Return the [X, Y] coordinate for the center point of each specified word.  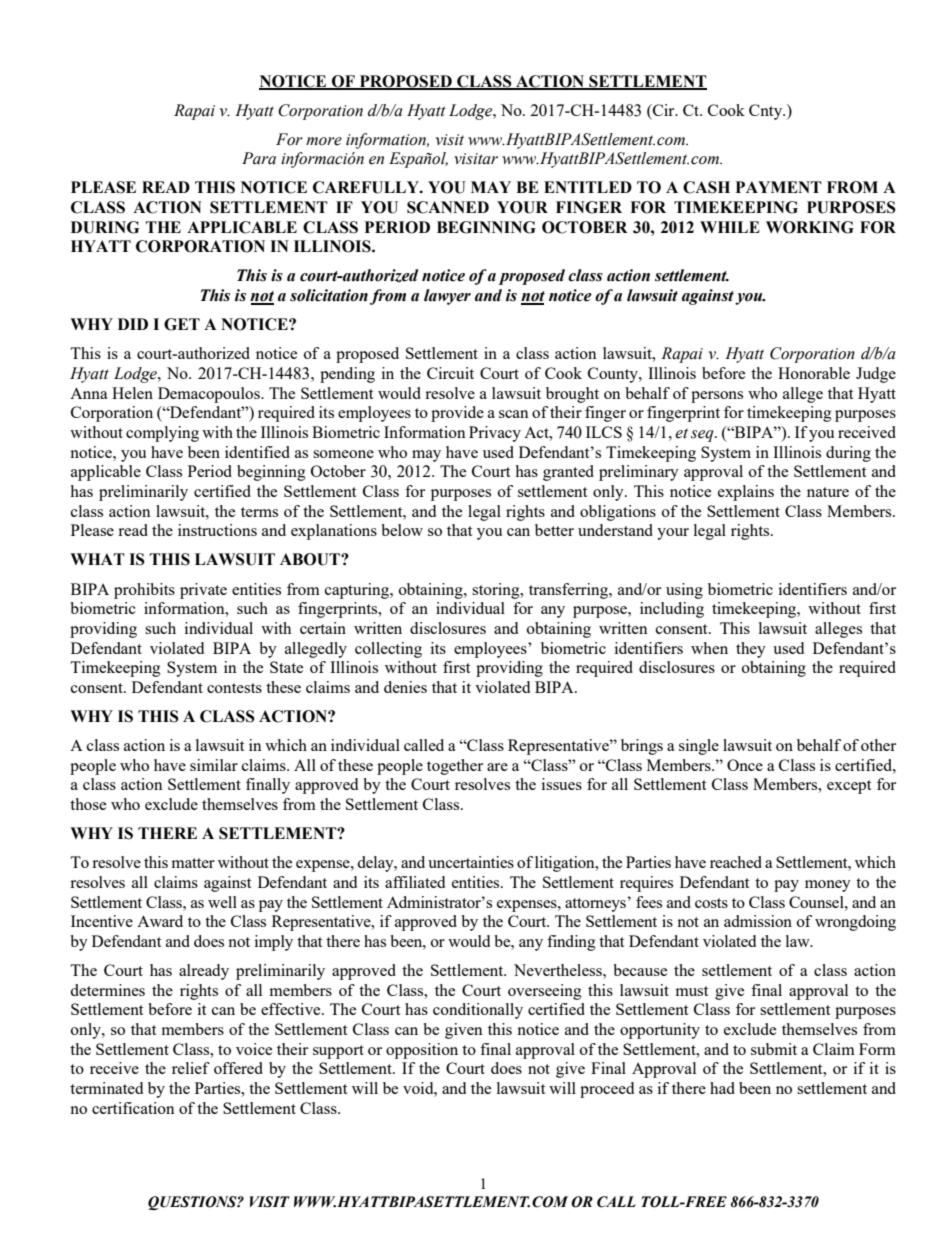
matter [193, 863]
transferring [570, 591]
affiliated [415, 882]
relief [191, 1068]
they [751, 650]
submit [774, 1049]
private [203, 591]
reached [736, 862]
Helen [132, 393]
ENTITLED [588, 187]
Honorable [814, 373]
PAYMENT [779, 187]
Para [259, 158]
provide [457, 414]
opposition [422, 1051]
